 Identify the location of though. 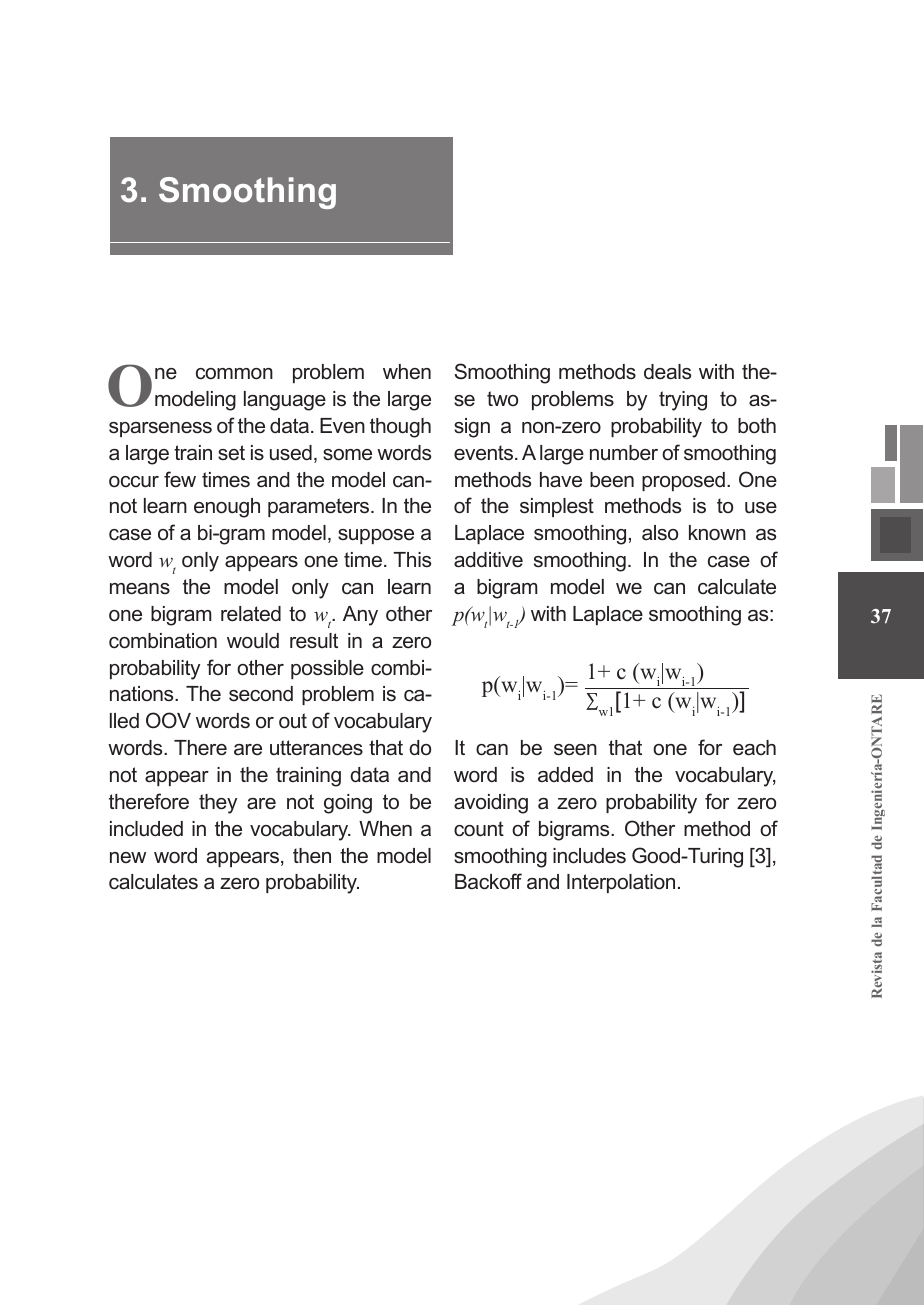
(400, 428).
